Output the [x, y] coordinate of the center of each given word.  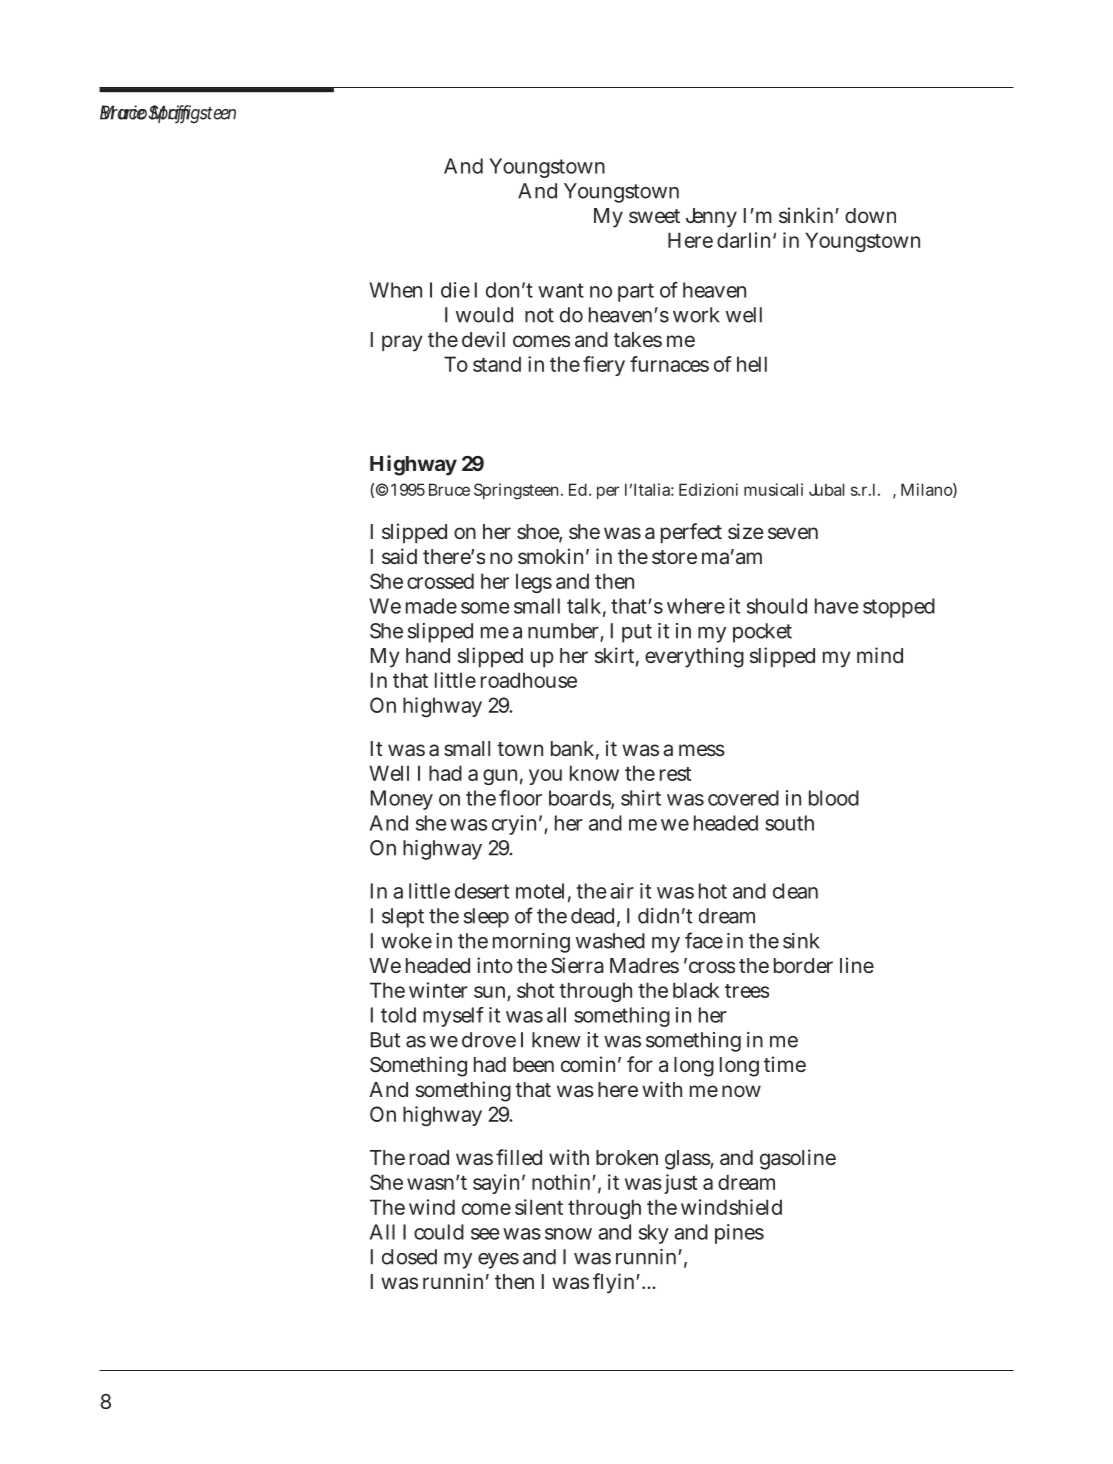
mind [880, 655]
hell [752, 364]
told [398, 1015]
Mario [123, 112]
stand [497, 364]
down [870, 215]
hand [428, 656]
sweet [654, 216]
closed [409, 1257]
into [495, 965]
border [803, 965]
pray [402, 343]
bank [572, 749]
